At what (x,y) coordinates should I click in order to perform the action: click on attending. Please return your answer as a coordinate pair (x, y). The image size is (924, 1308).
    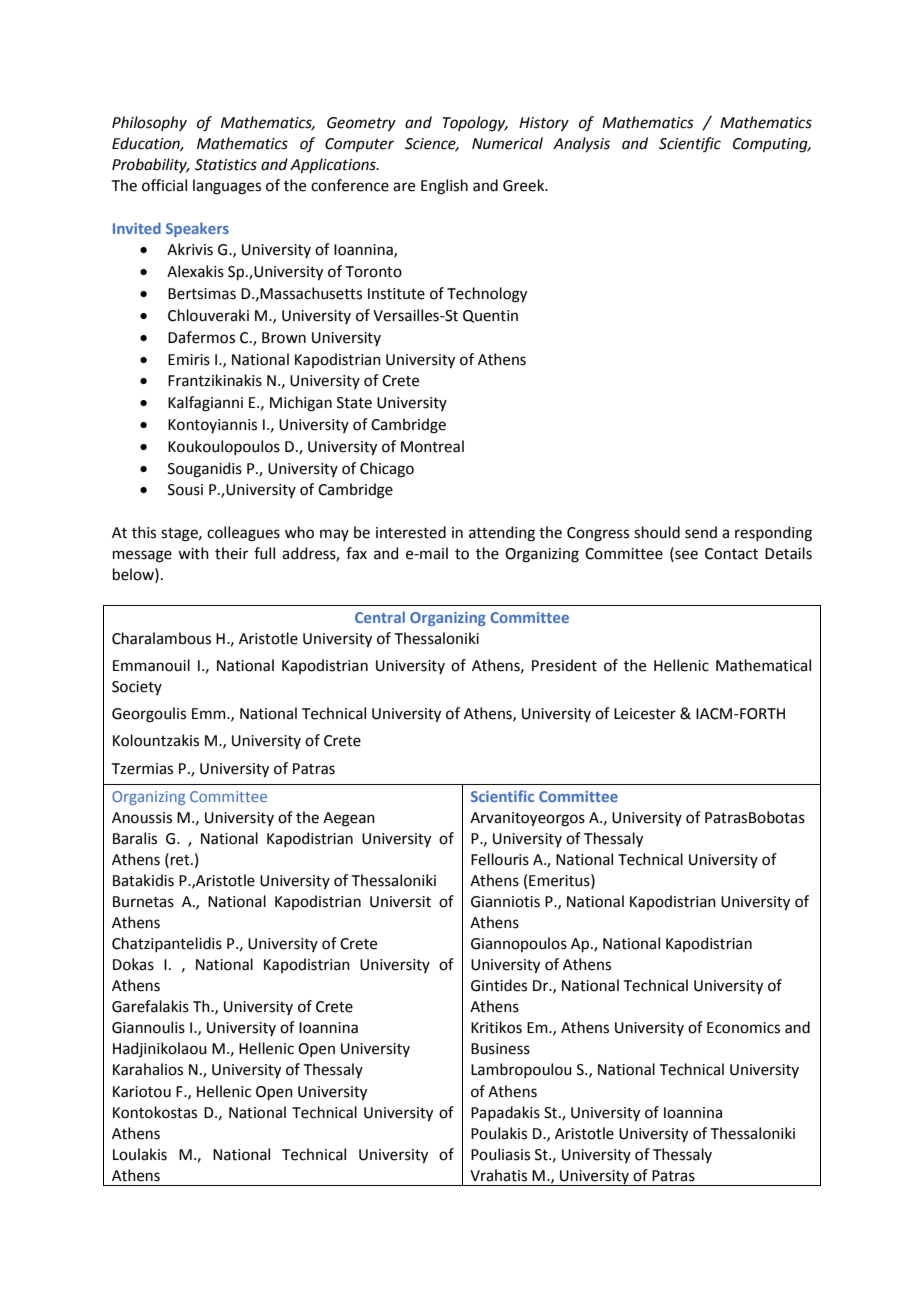
    Looking at the image, I should click on (502, 534).
